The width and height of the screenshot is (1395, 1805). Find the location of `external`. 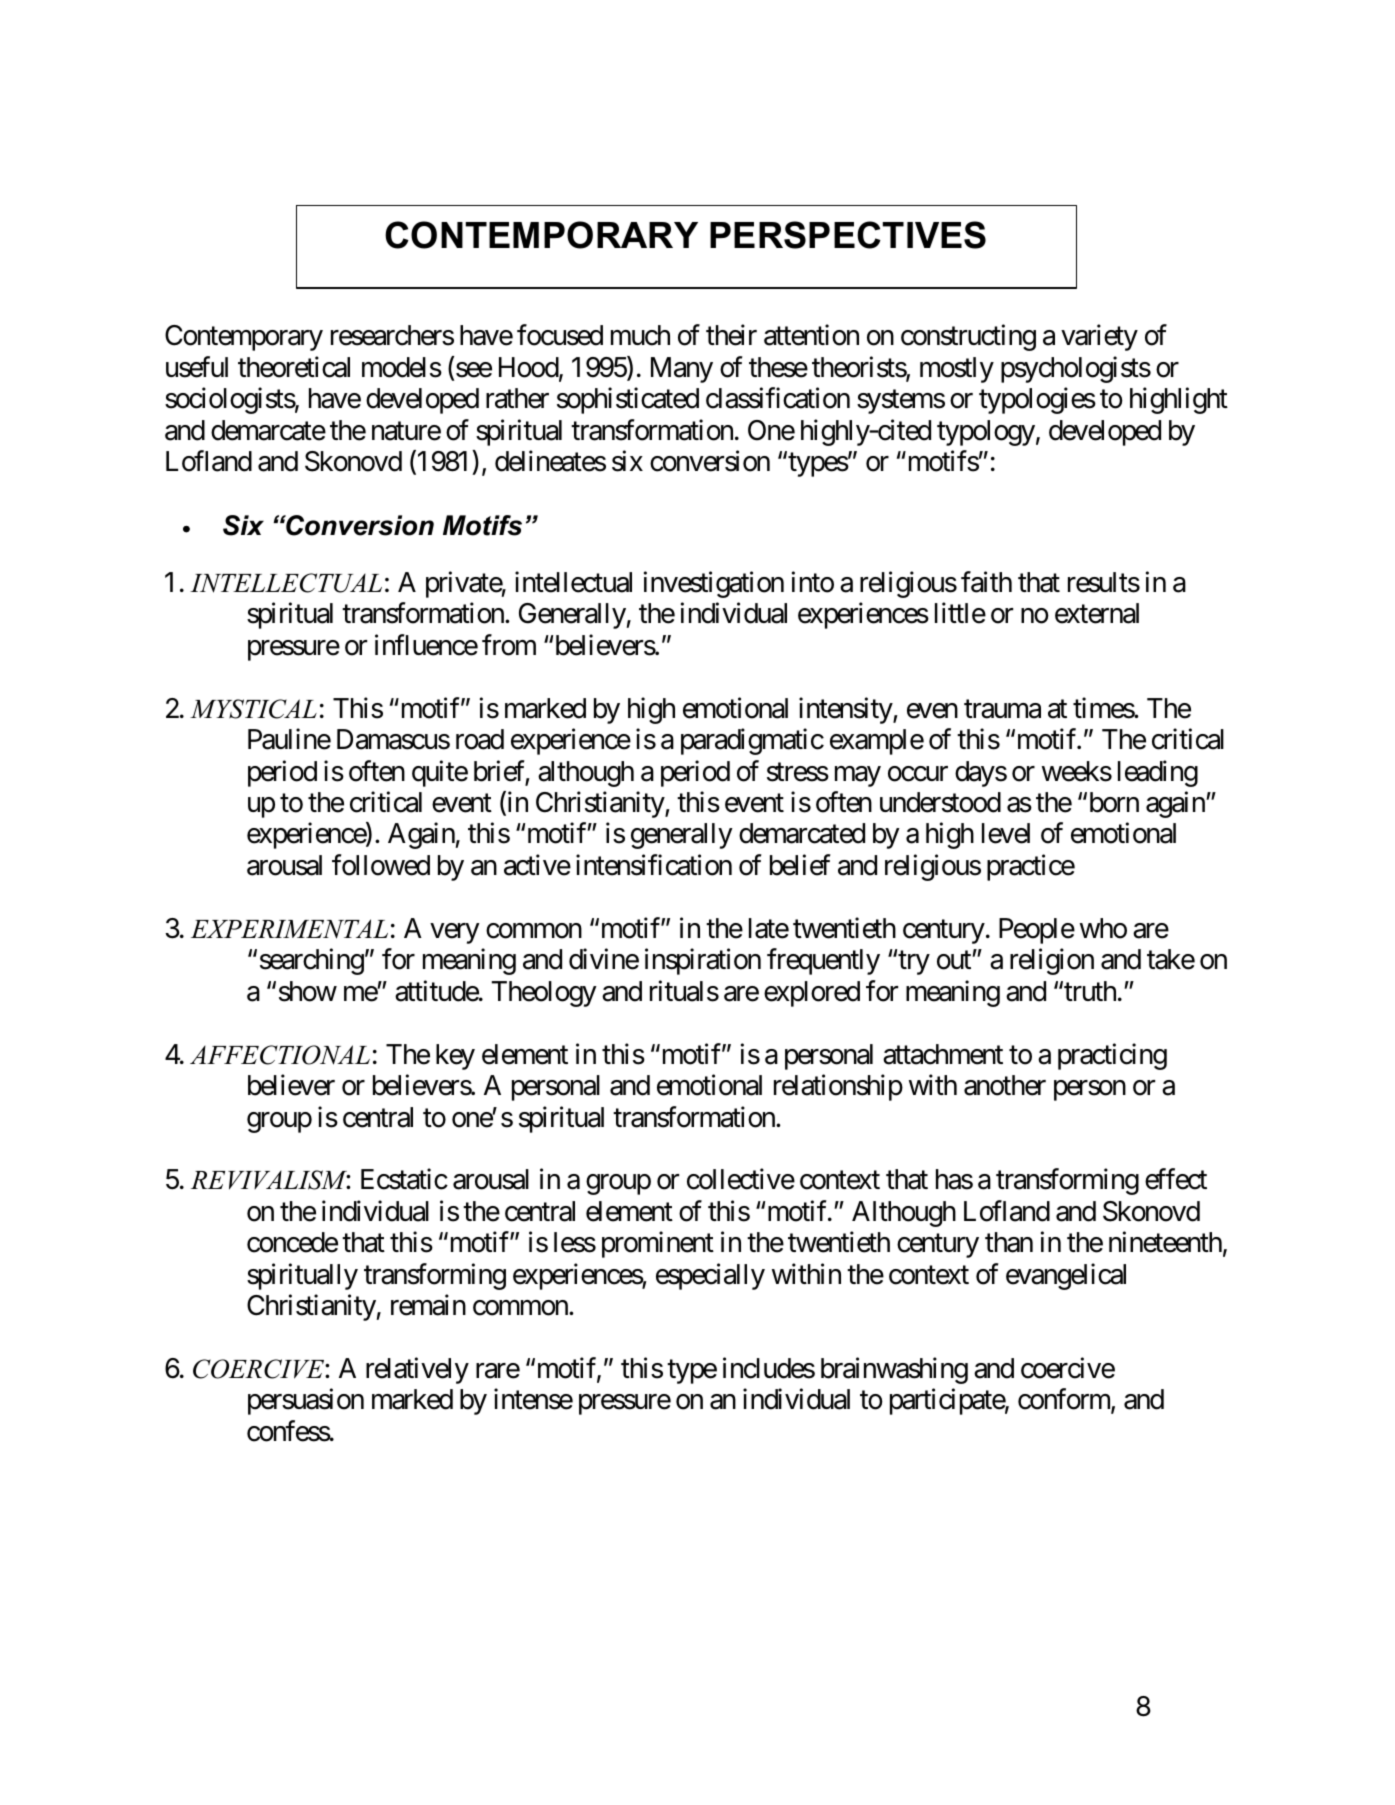

external is located at coordinates (1097, 613).
